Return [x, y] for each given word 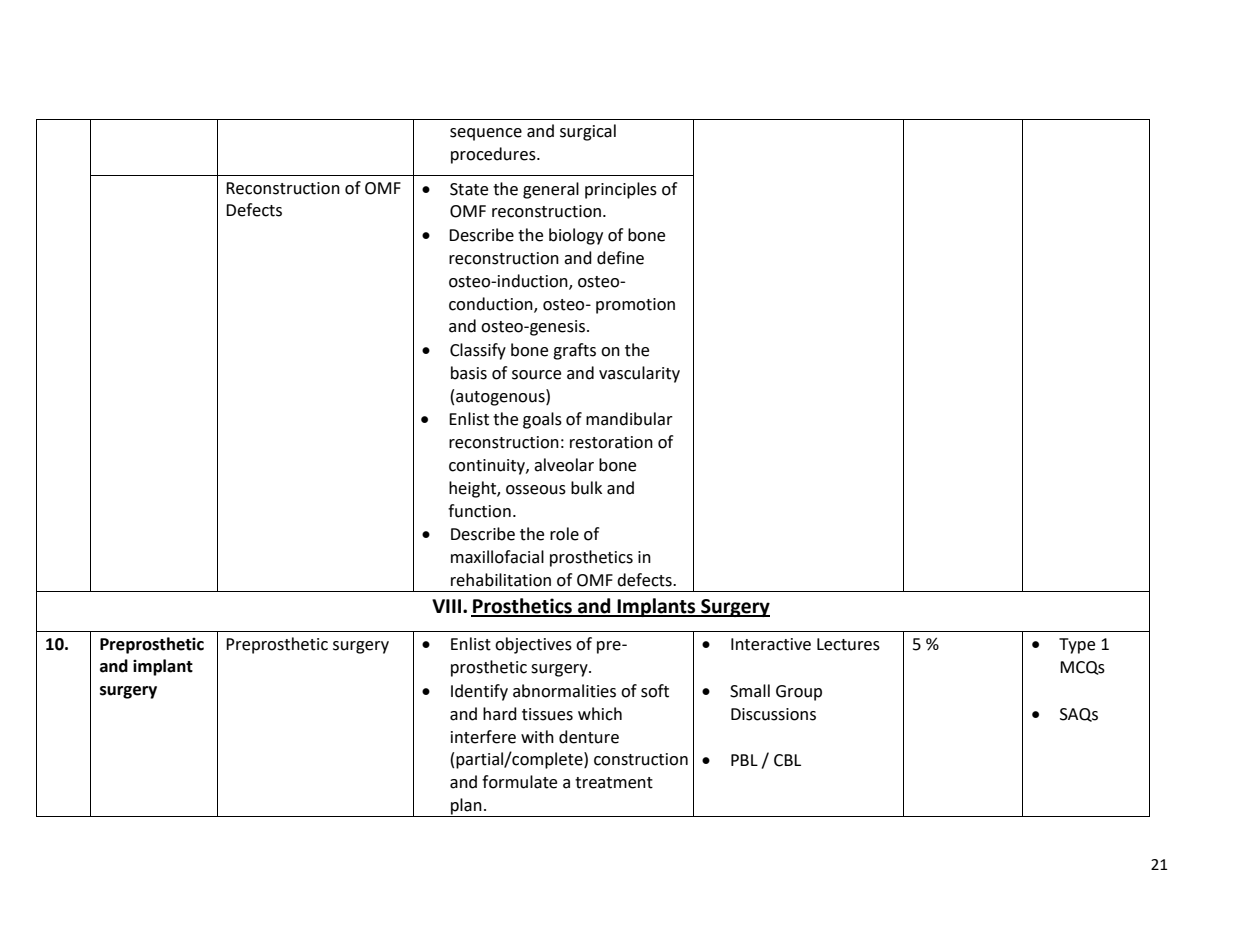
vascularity [639, 374]
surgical [588, 132]
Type [1077, 646]
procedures [494, 155]
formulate [519, 782]
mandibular [629, 419]
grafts [574, 351]
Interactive [771, 644]
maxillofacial [497, 557]
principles [621, 190]
